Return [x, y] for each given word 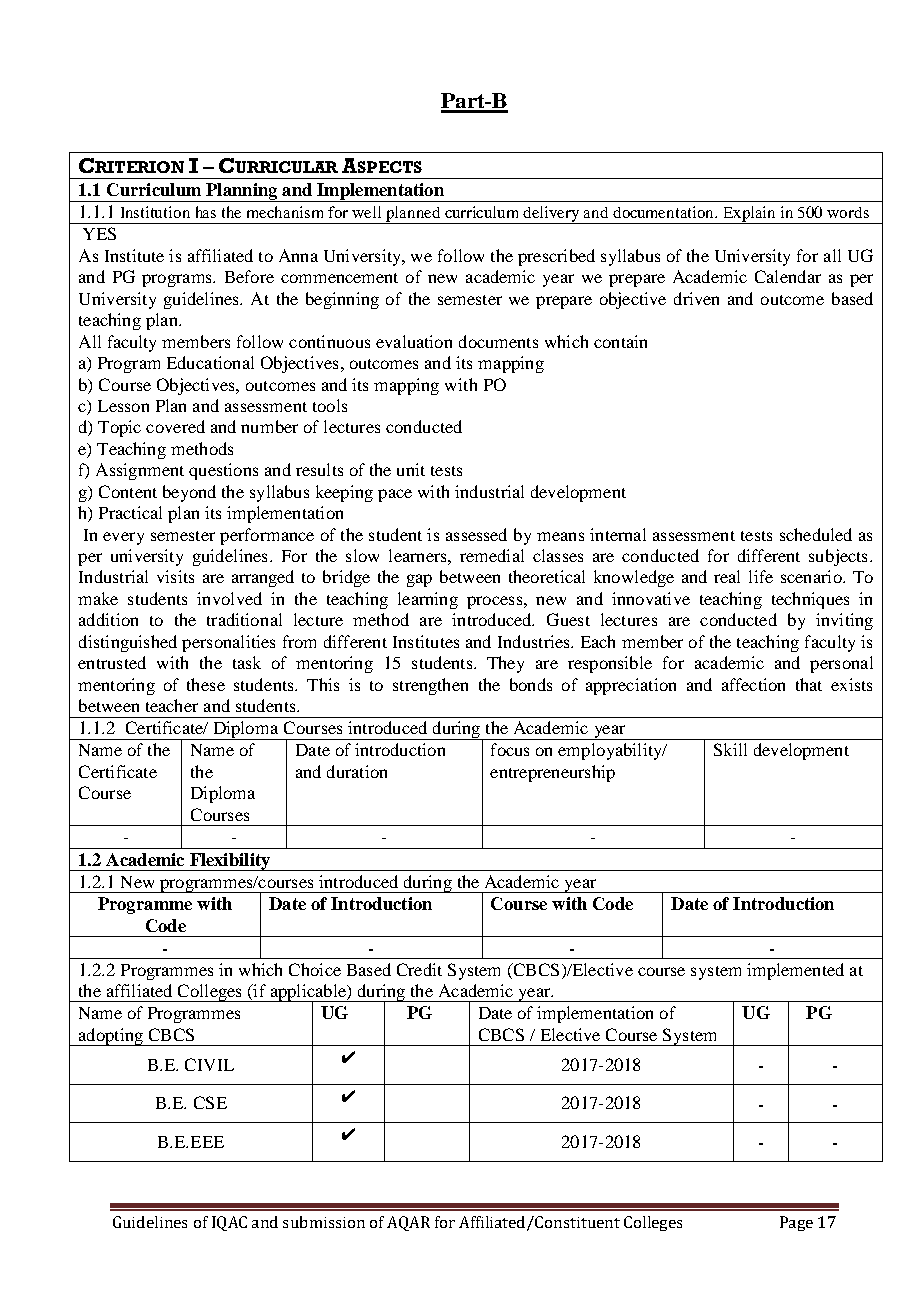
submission [324, 1222]
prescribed [556, 257]
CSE [210, 1102]
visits [175, 576]
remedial [492, 555]
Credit [419, 969]
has [206, 212]
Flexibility [229, 862]
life [761, 576]
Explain [750, 215]
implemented [795, 971]
